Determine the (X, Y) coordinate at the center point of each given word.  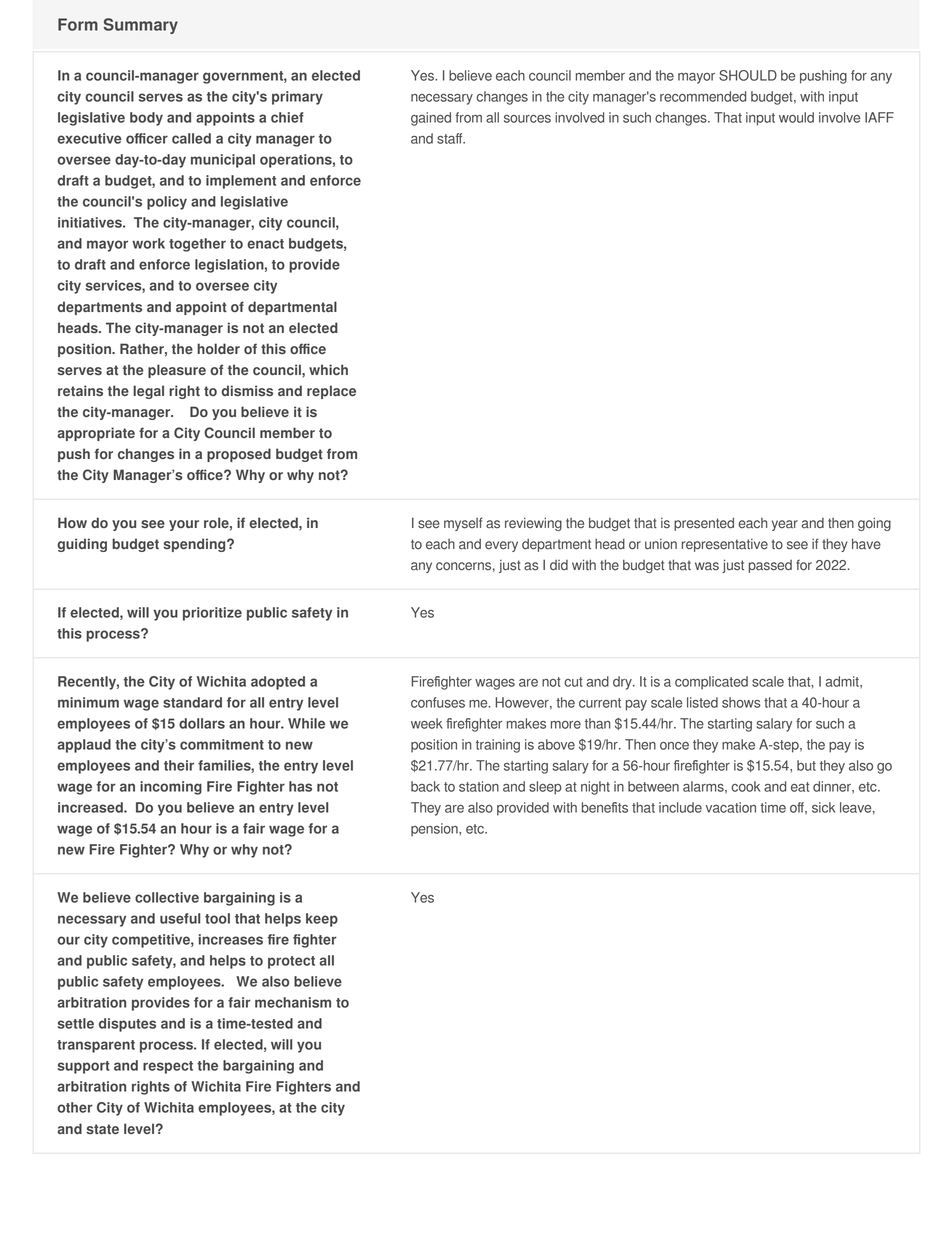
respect (168, 1067)
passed (770, 566)
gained (431, 119)
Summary (140, 26)
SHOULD (748, 75)
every (501, 546)
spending (195, 545)
